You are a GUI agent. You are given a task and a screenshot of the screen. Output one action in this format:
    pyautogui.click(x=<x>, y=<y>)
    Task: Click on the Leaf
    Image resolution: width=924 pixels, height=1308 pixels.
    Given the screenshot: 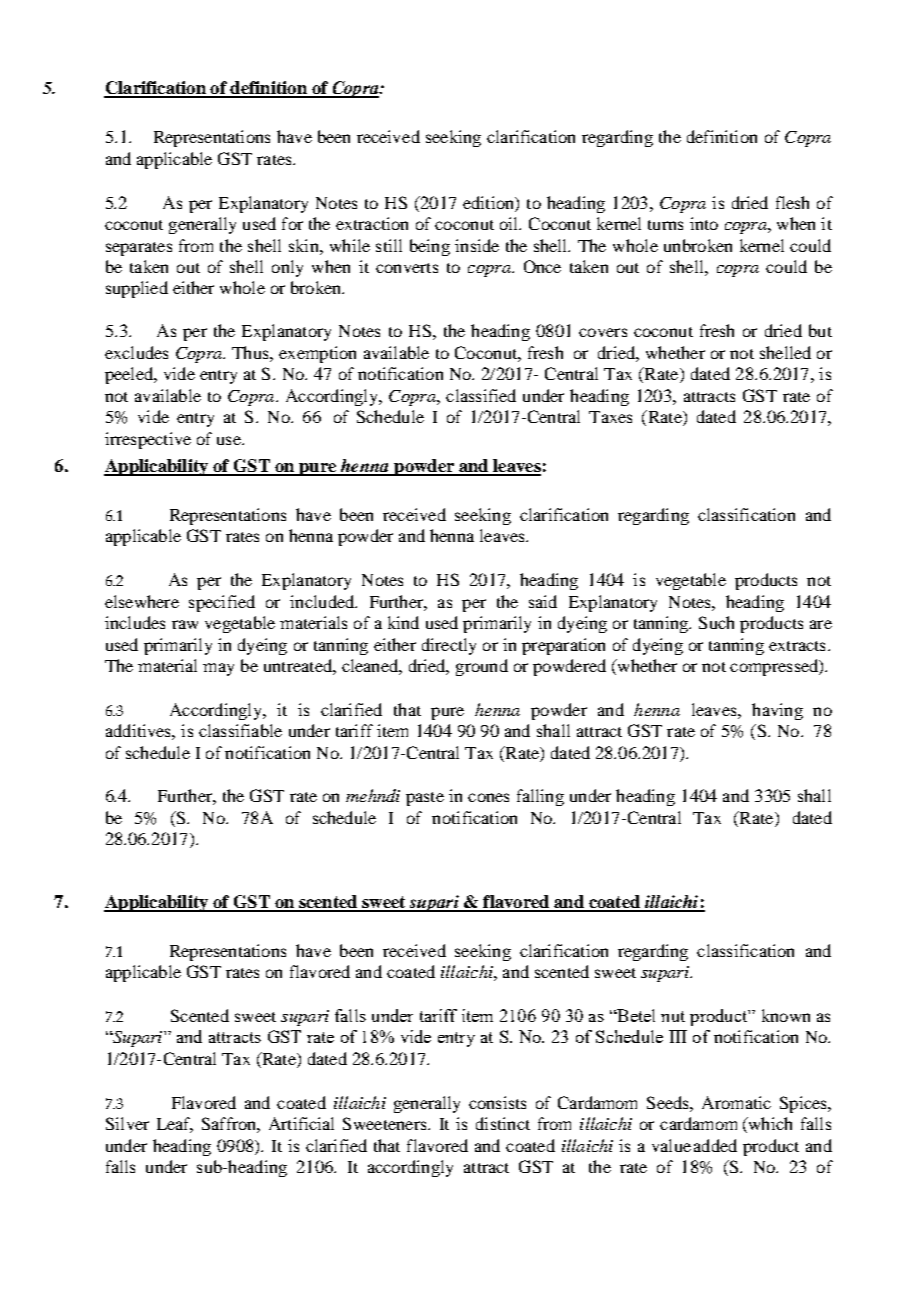 What is the action you would take?
    pyautogui.click(x=175, y=1125)
